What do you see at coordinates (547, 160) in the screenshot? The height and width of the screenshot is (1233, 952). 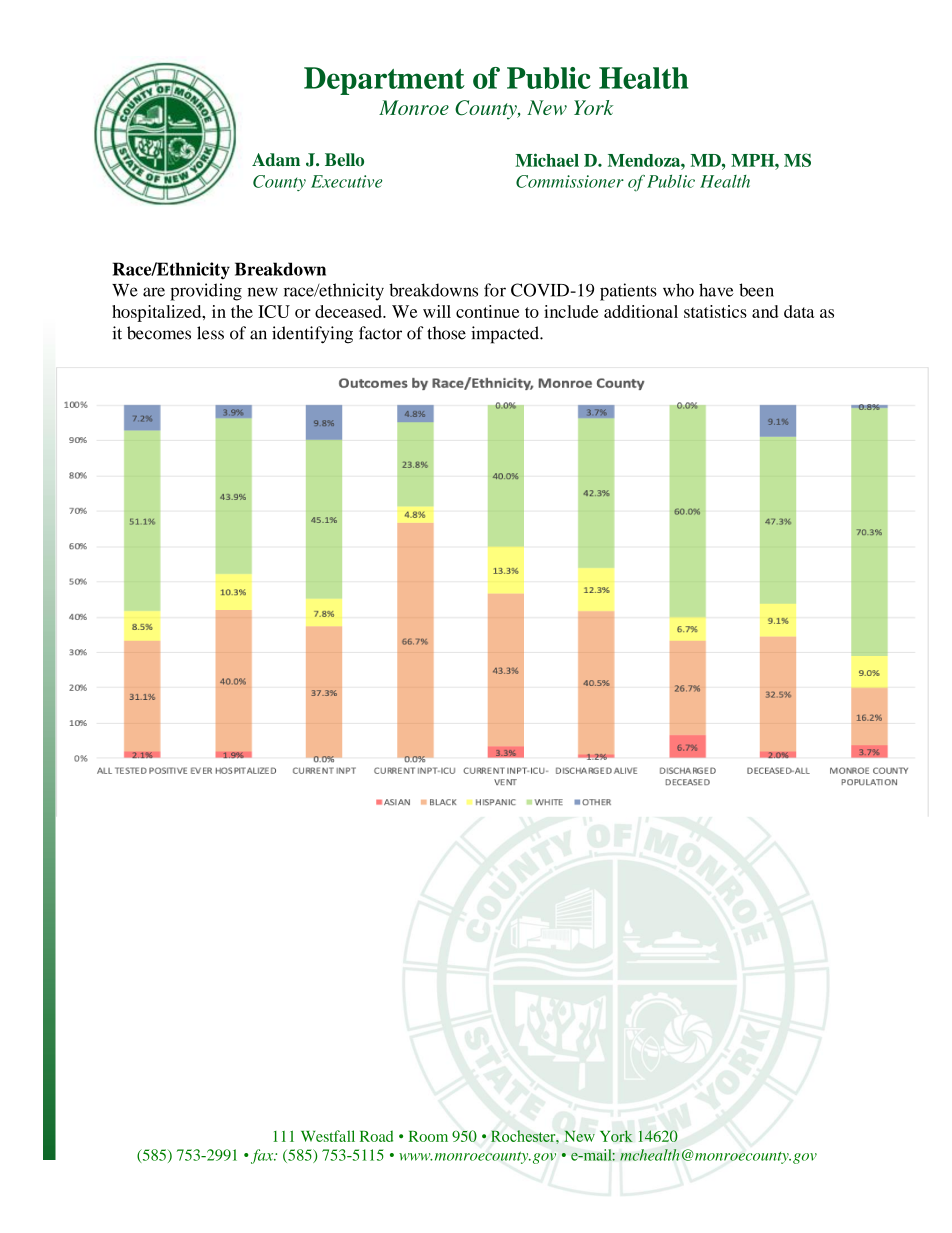 I see `Michael` at bounding box center [547, 160].
